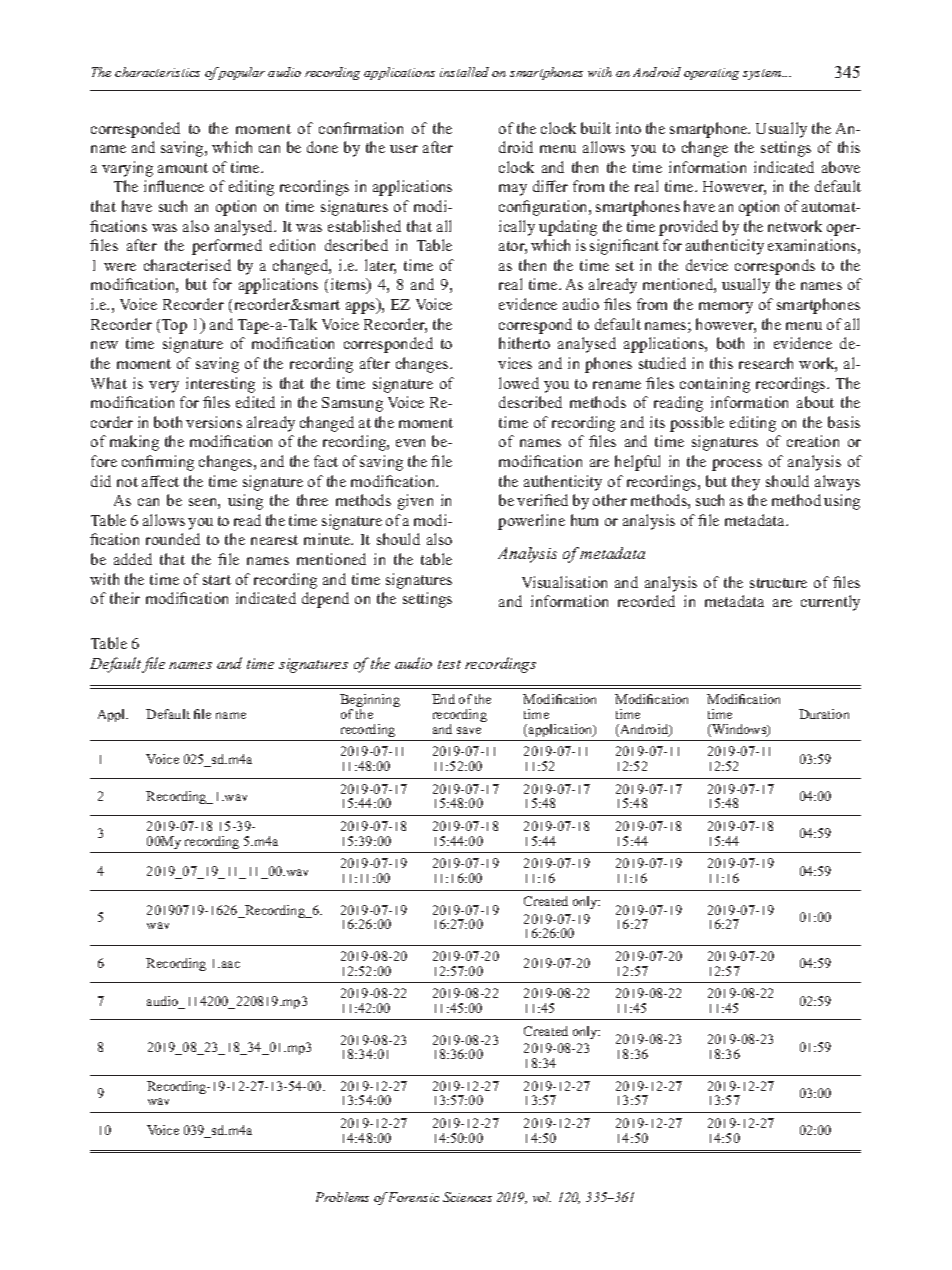 The height and width of the screenshot is (1270, 952). What do you see at coordinates (469, 730) in the screenshot?
I see `save` at bounding box center [469, 730].
